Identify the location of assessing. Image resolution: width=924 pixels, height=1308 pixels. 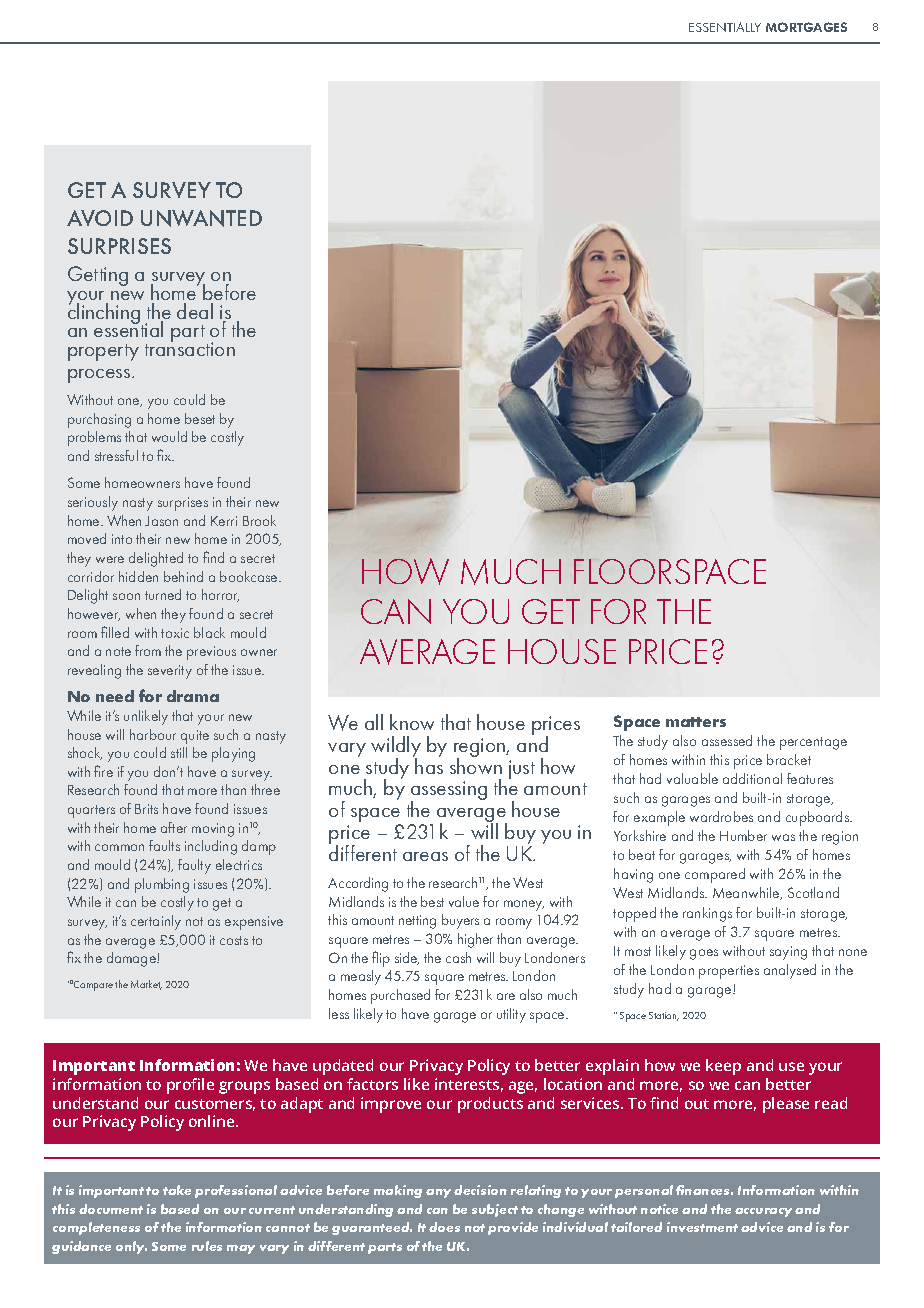
(449, 792).
